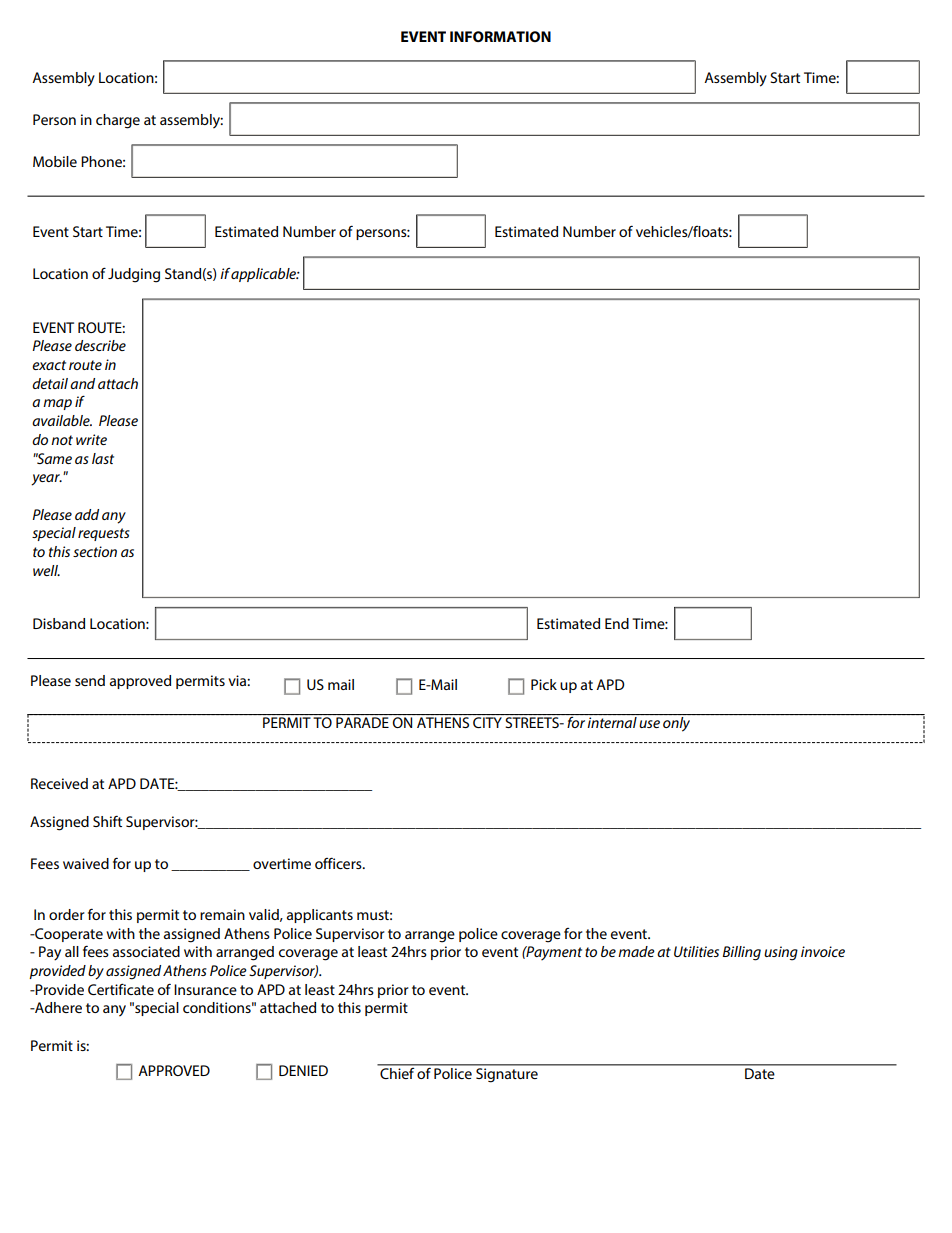 This screenshot has width=952, height=1233. What do you see at coordinates (265, 275) in the screenshot?
I see `applicable` at bounding box center [265, 275].
